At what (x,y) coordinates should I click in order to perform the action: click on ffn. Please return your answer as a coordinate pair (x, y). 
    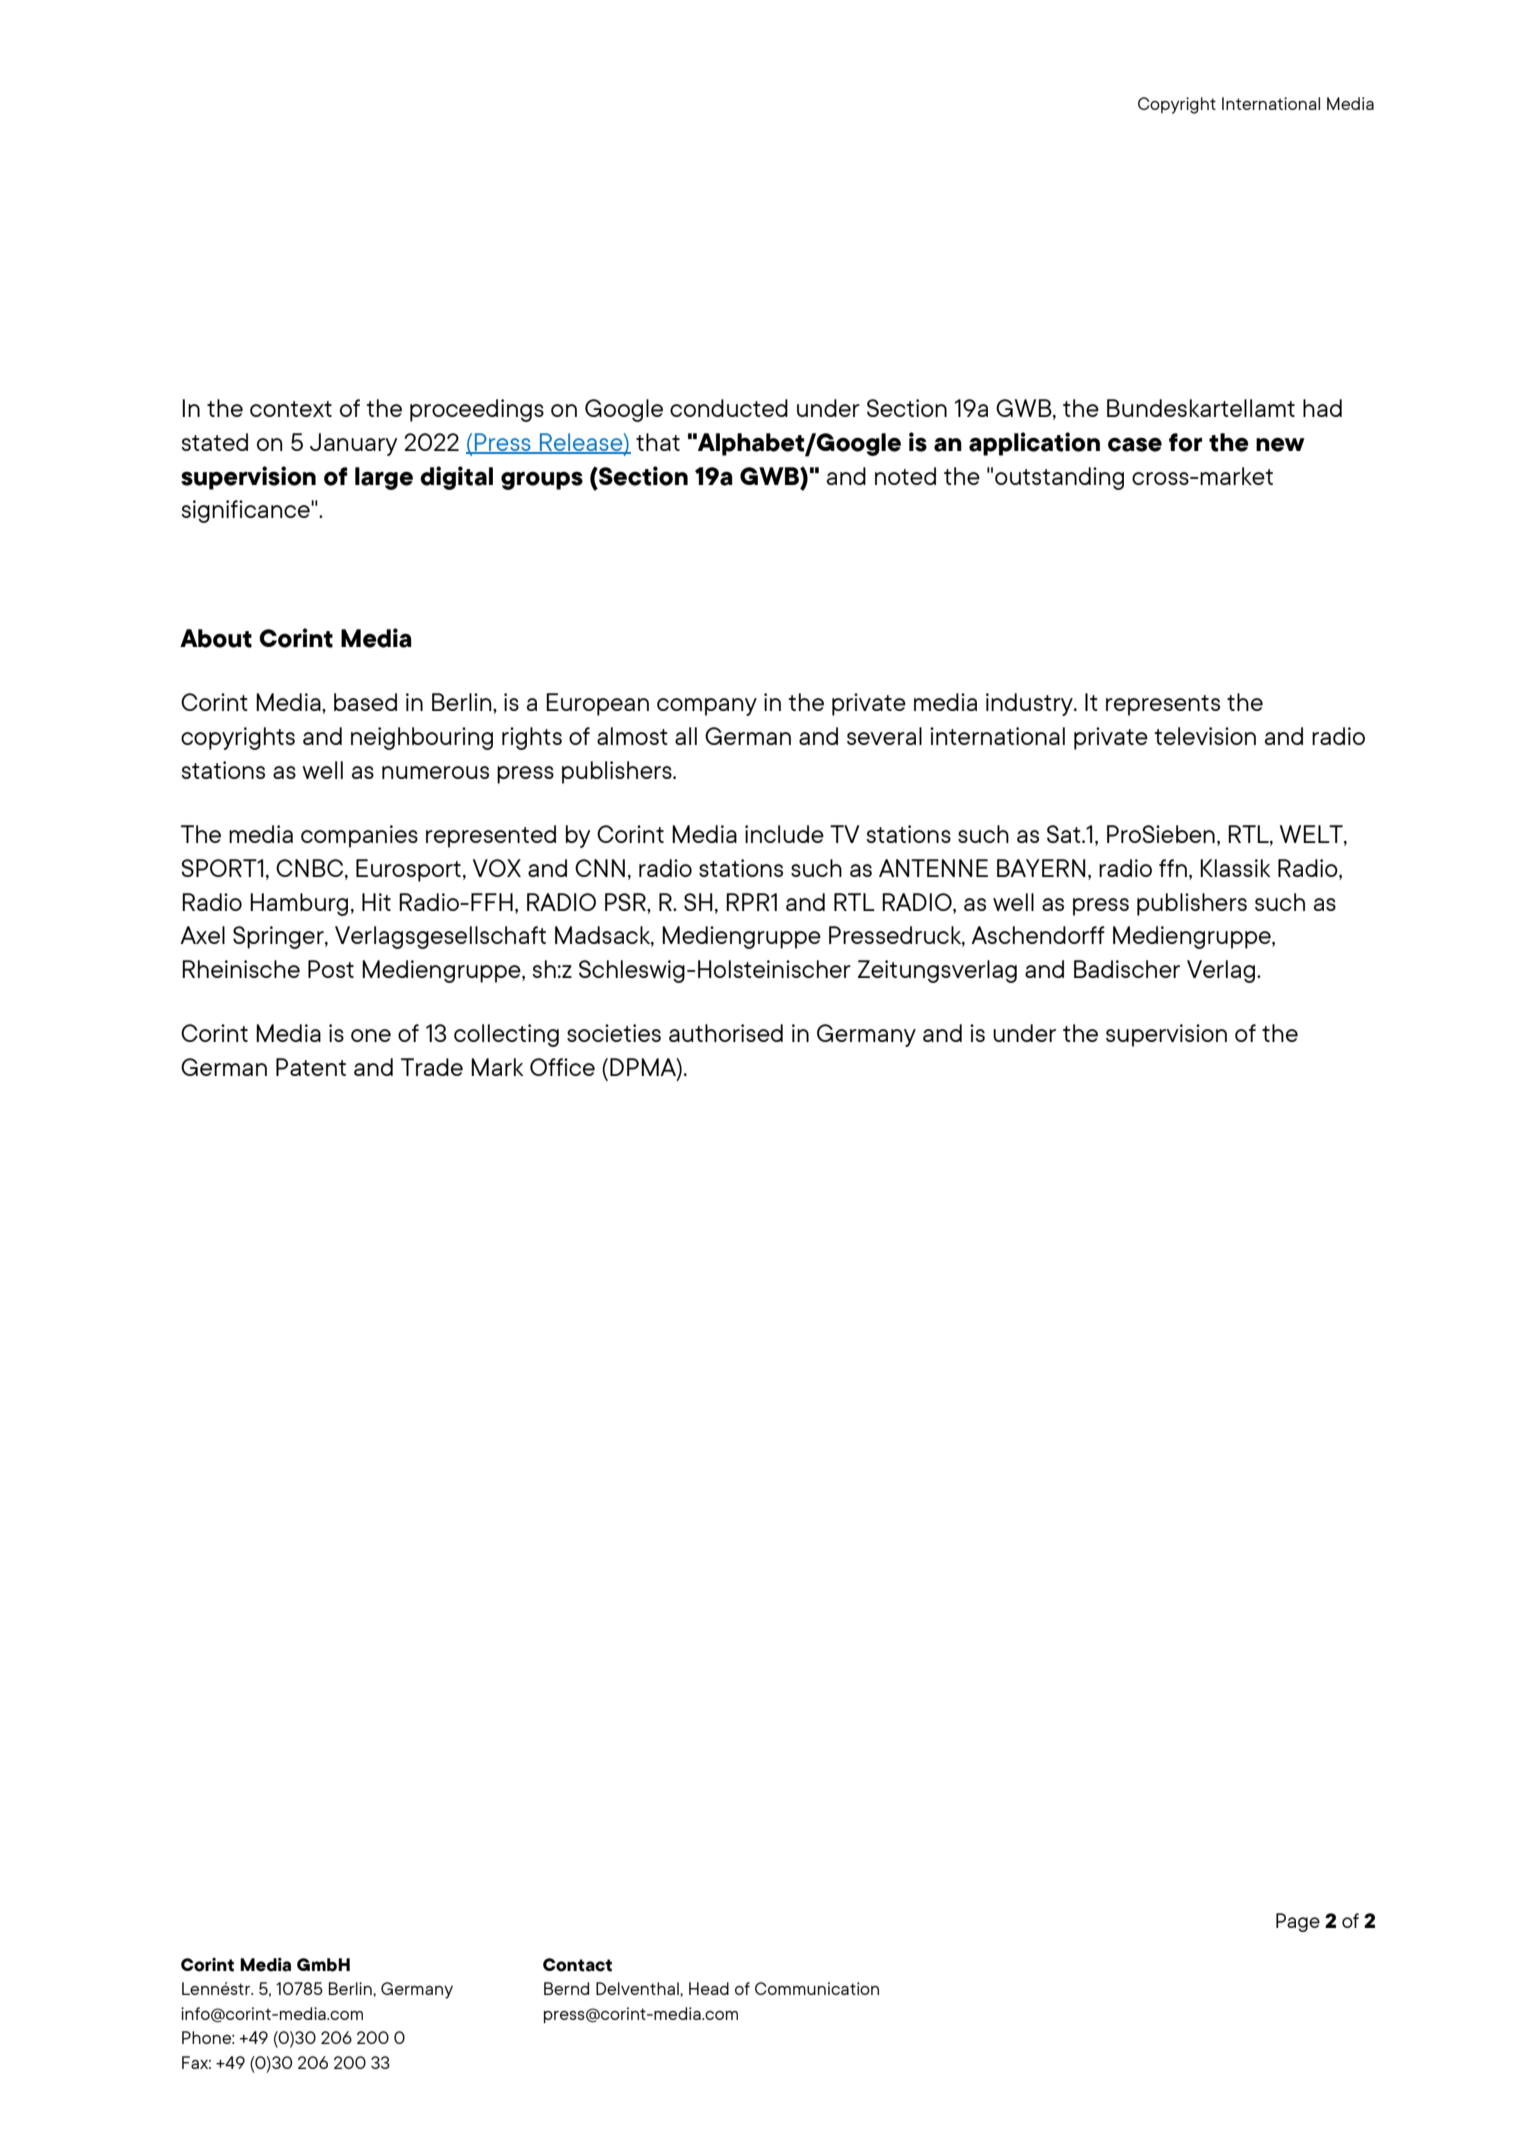
    Looking at the image, I should click on (1173, 868).
